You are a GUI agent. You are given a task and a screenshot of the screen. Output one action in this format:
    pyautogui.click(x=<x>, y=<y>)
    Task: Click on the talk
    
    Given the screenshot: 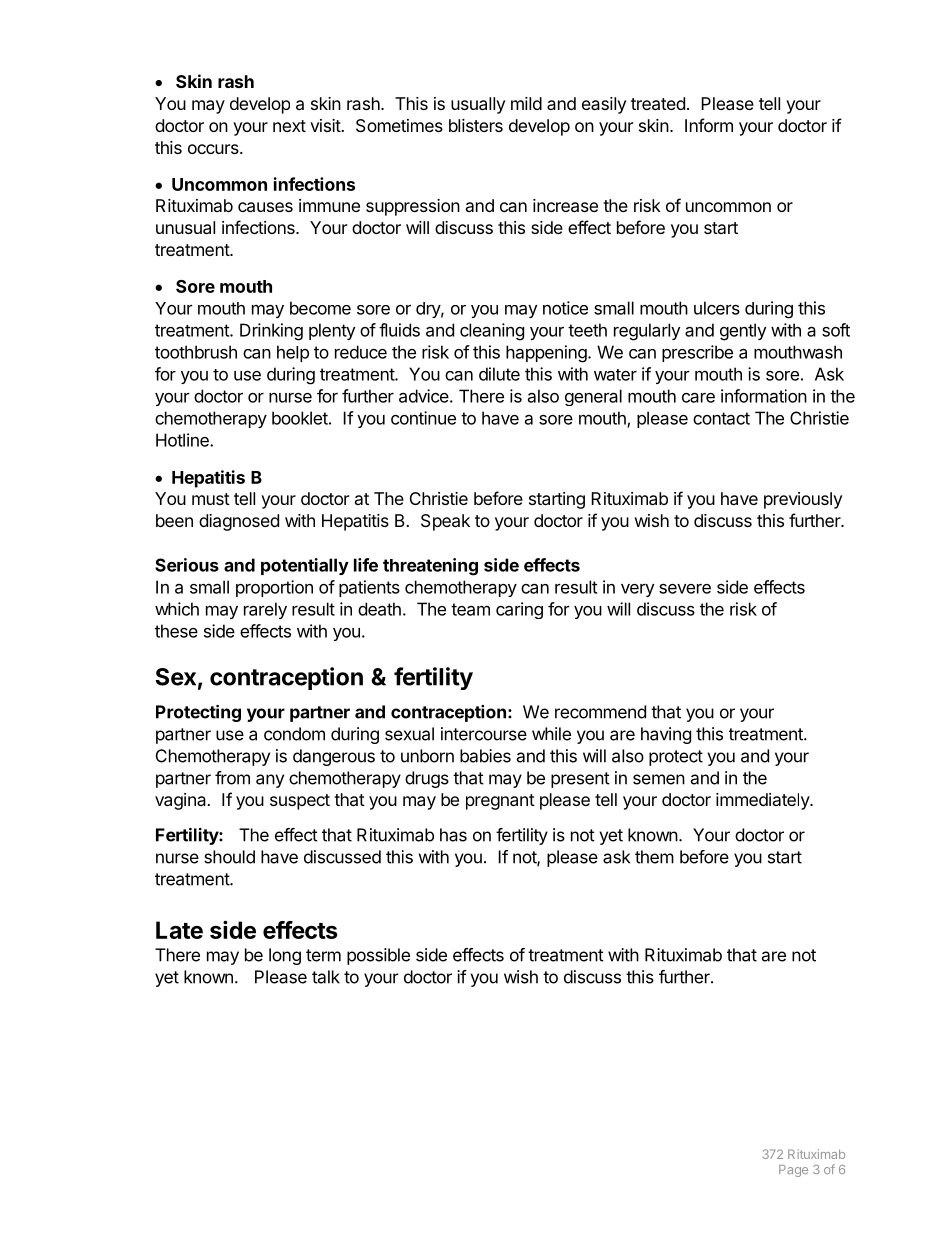 What is the action you would take?
    pyautogui.click(x=326, y=977)
